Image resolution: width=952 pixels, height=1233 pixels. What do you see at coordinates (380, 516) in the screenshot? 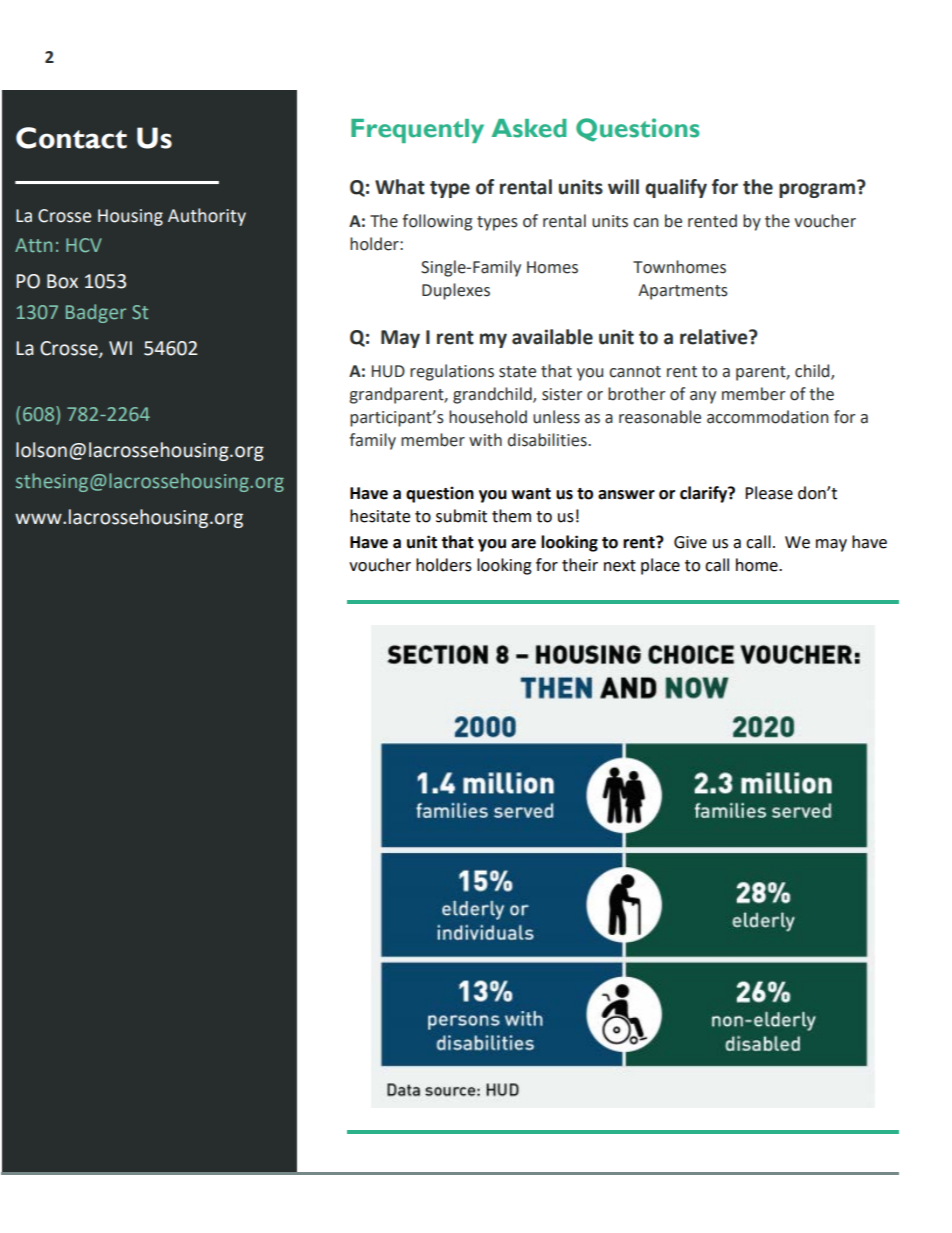
I see `hesitate` at bounding box center [380, 516].
